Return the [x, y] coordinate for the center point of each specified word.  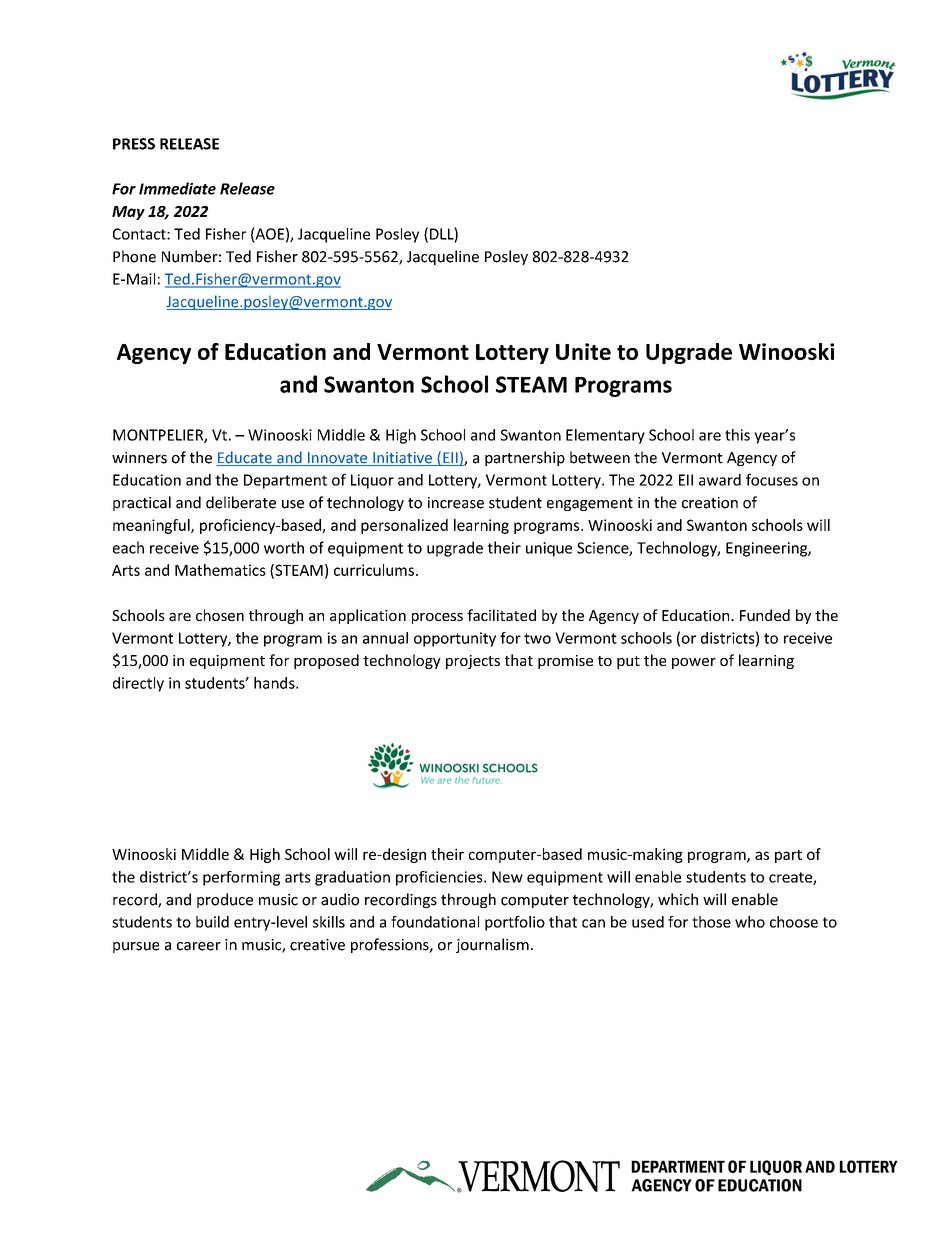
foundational [435, 922]
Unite [583, 351]
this [737, 435]
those [711, 922]
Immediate [177, 188]
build [212, 922]
